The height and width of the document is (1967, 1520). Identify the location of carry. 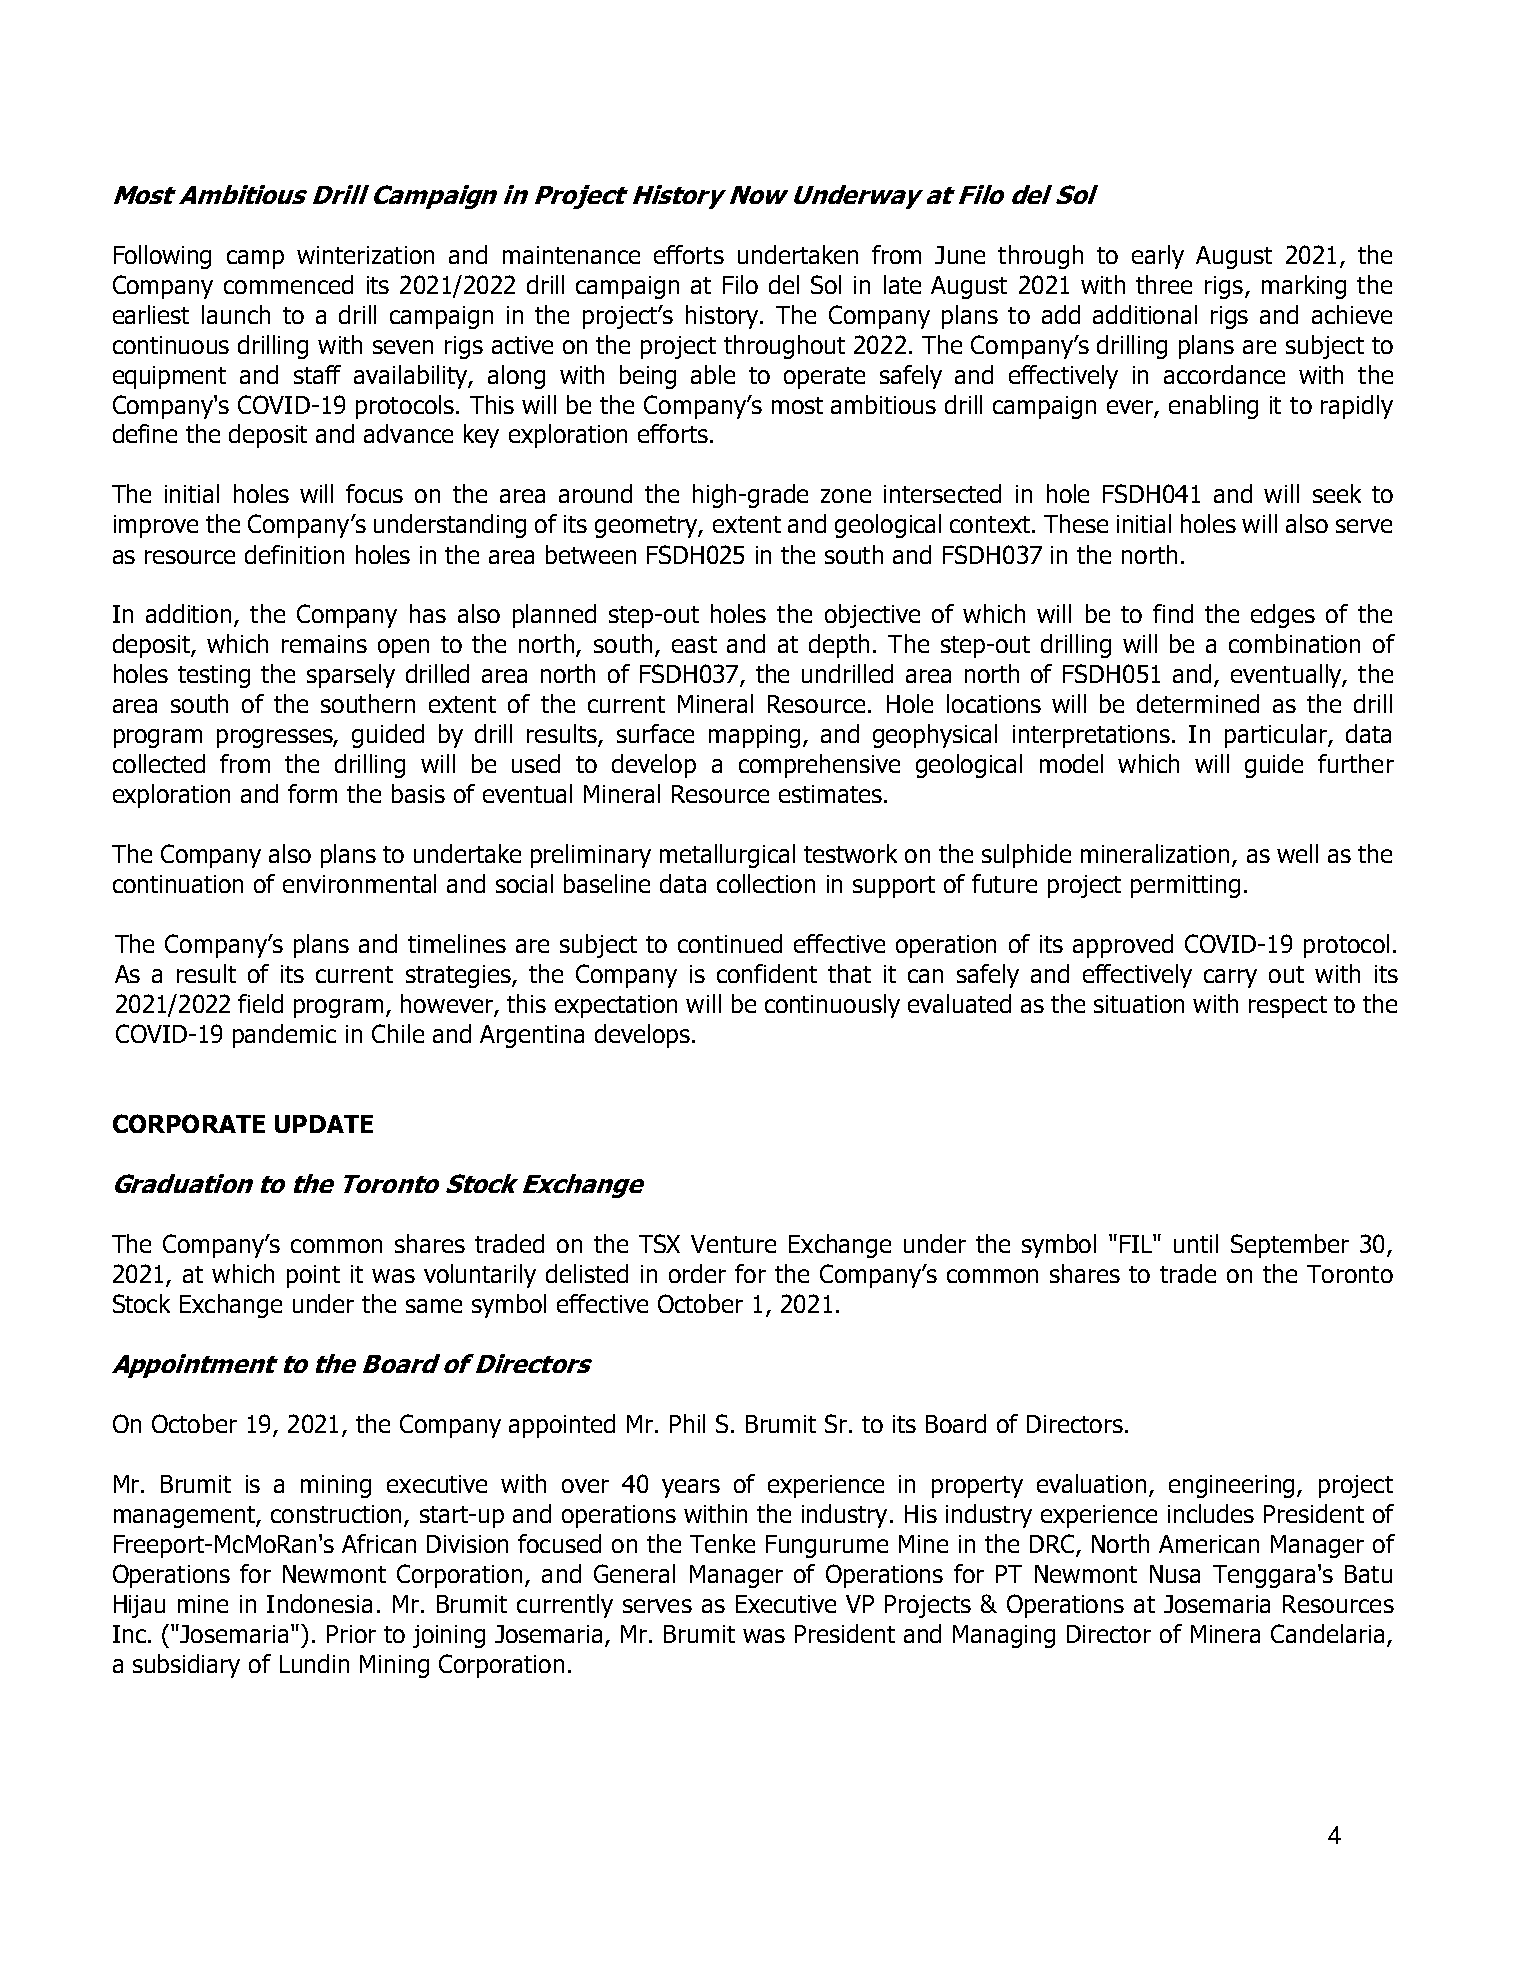
(1230, 978).
